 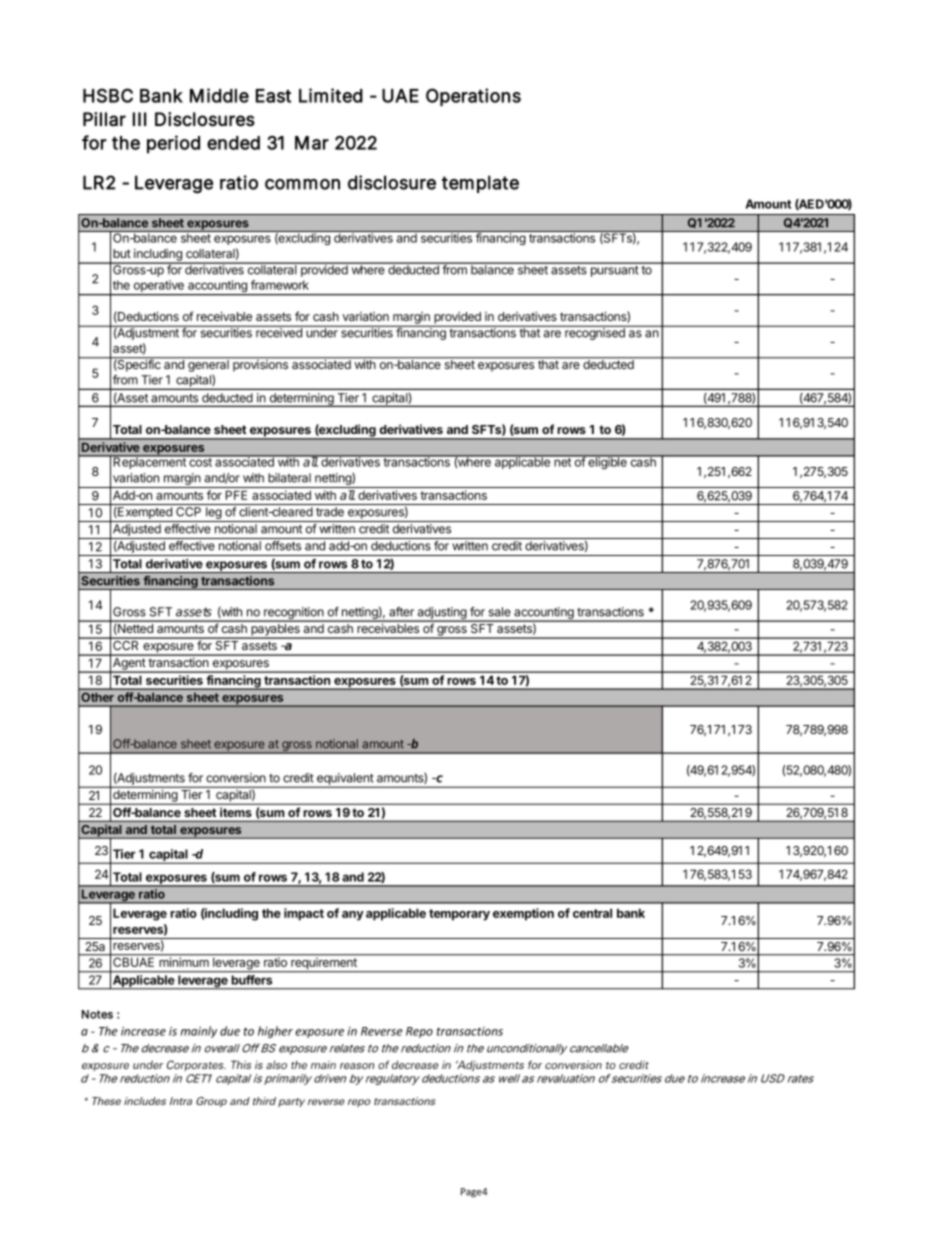 I want to click on mainly, so click(x=199, y=1032).
